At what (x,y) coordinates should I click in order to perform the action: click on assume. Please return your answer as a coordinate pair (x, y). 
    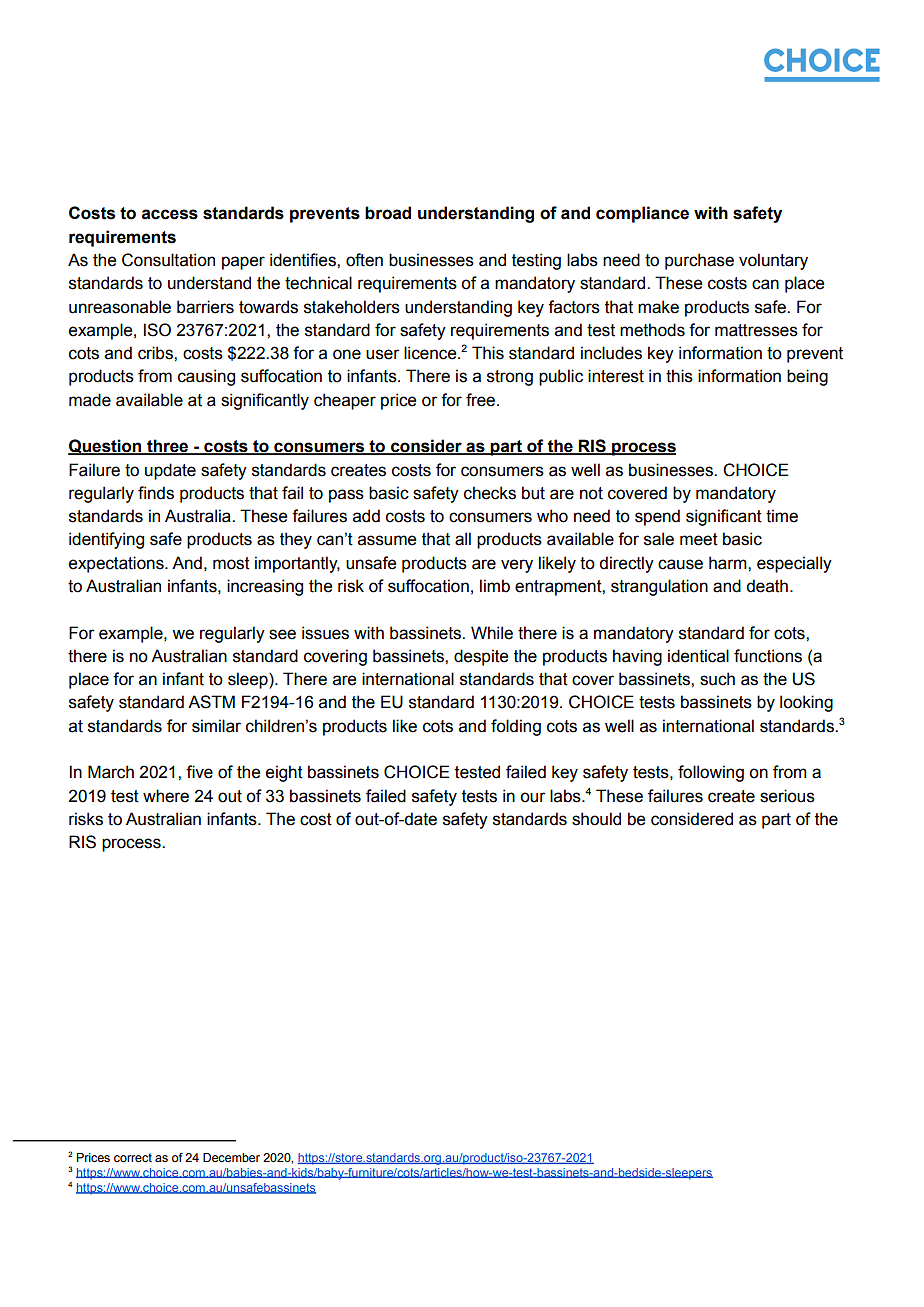
    Looking at the image, I should click on (387, 540).
